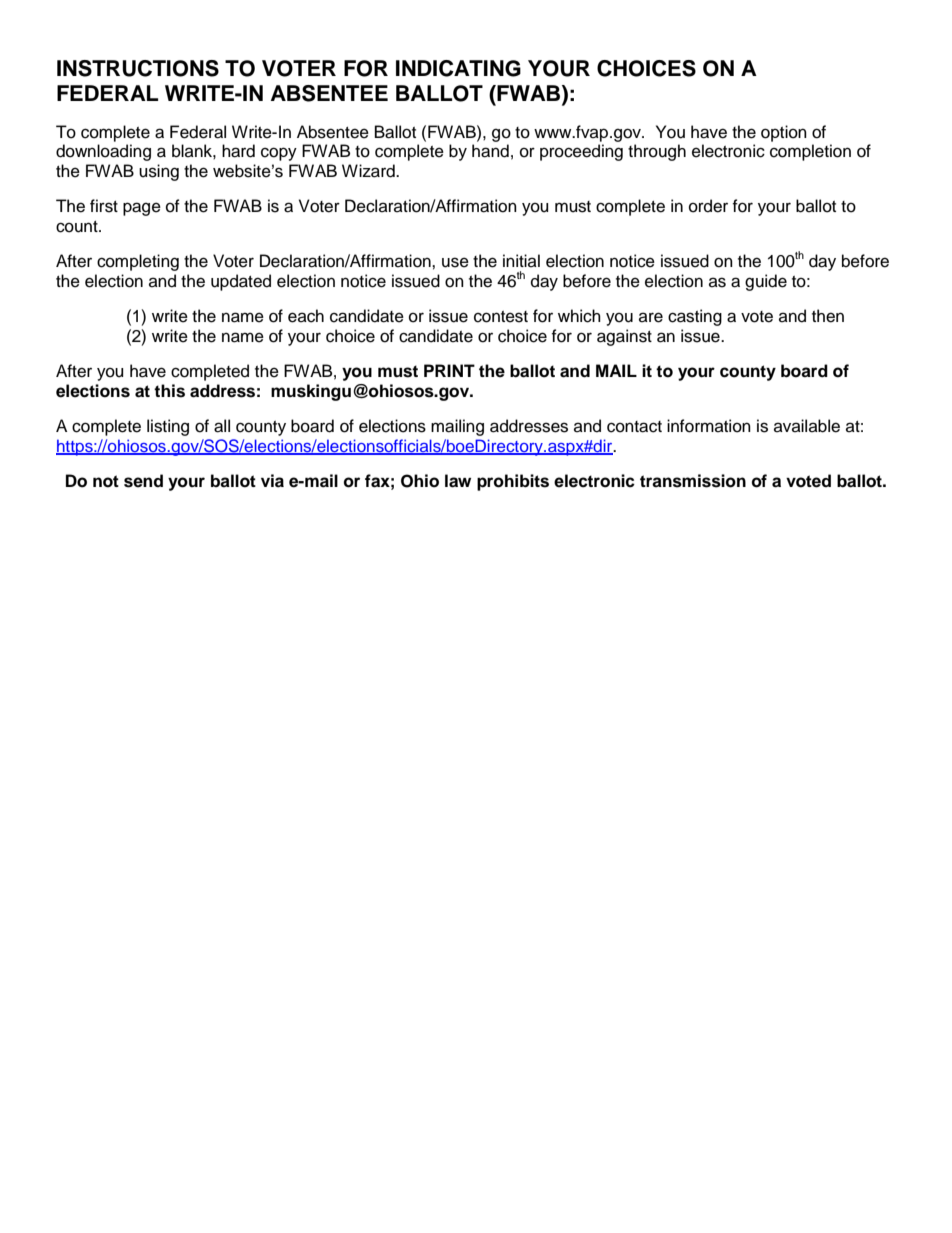  I want to click on transmission, so click(693, 481).
